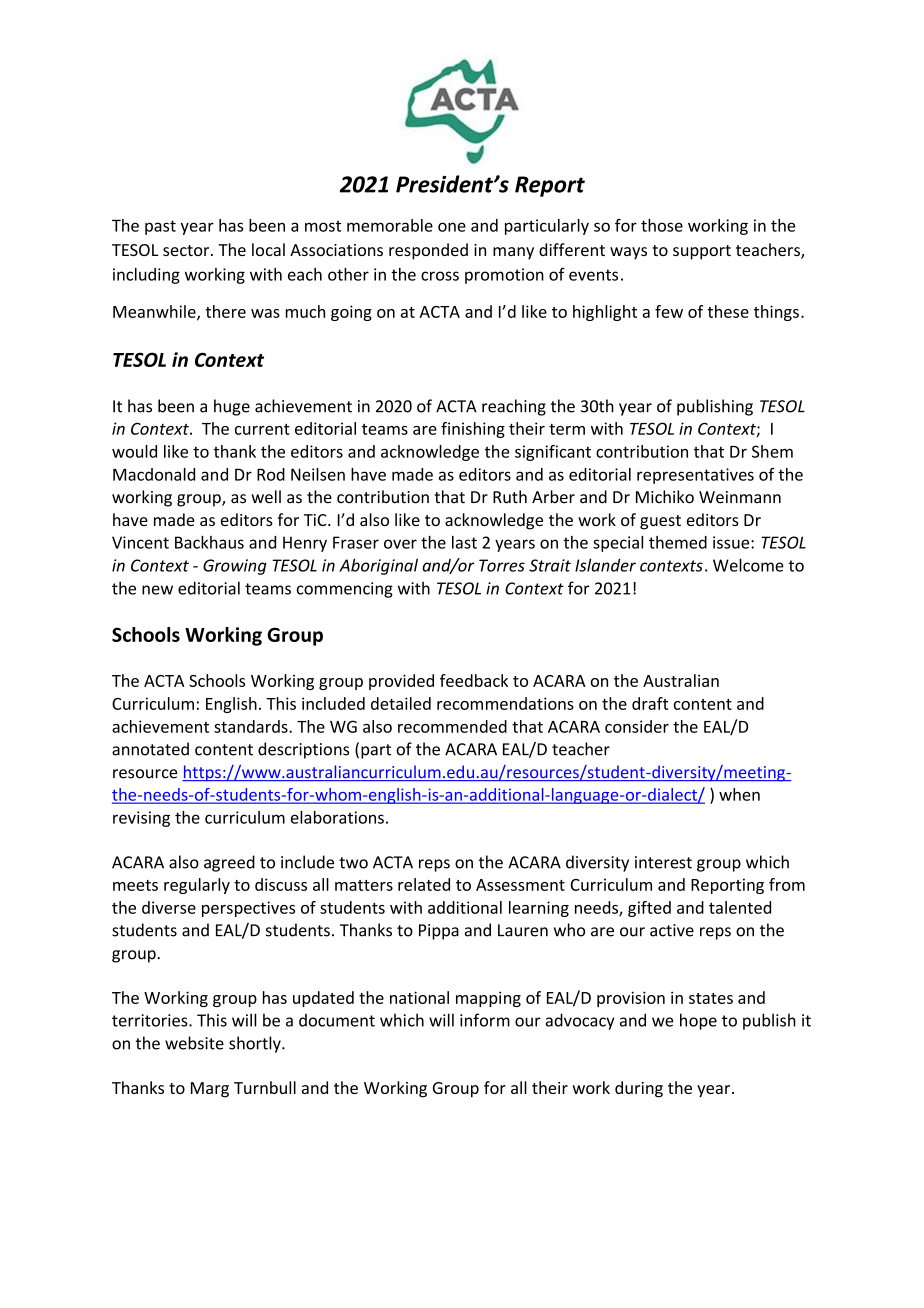 This document has height=1308, width=924. What do you see at coordinates (194, 1043) in the document?
I see `website` at bounding box center [194, 1043].
